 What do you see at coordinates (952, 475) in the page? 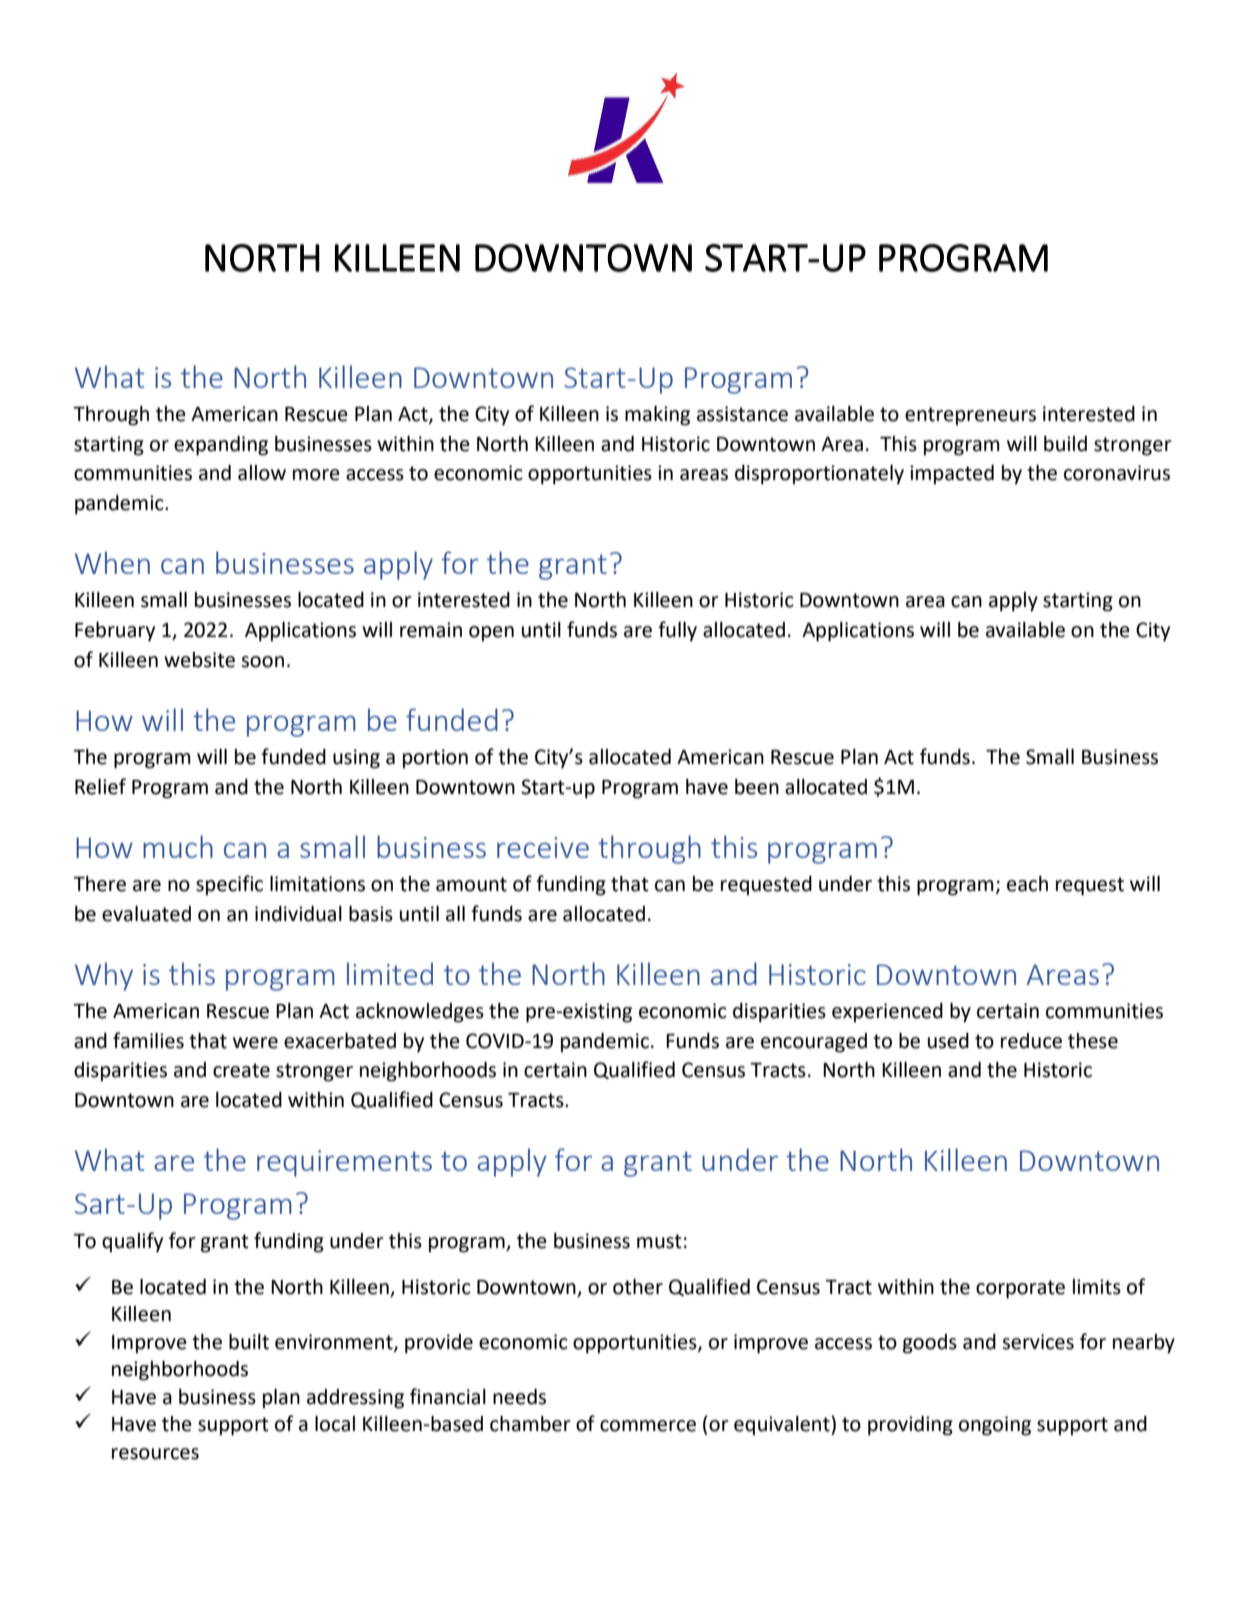
I see `impacted` at bounding box center [952, 475].
